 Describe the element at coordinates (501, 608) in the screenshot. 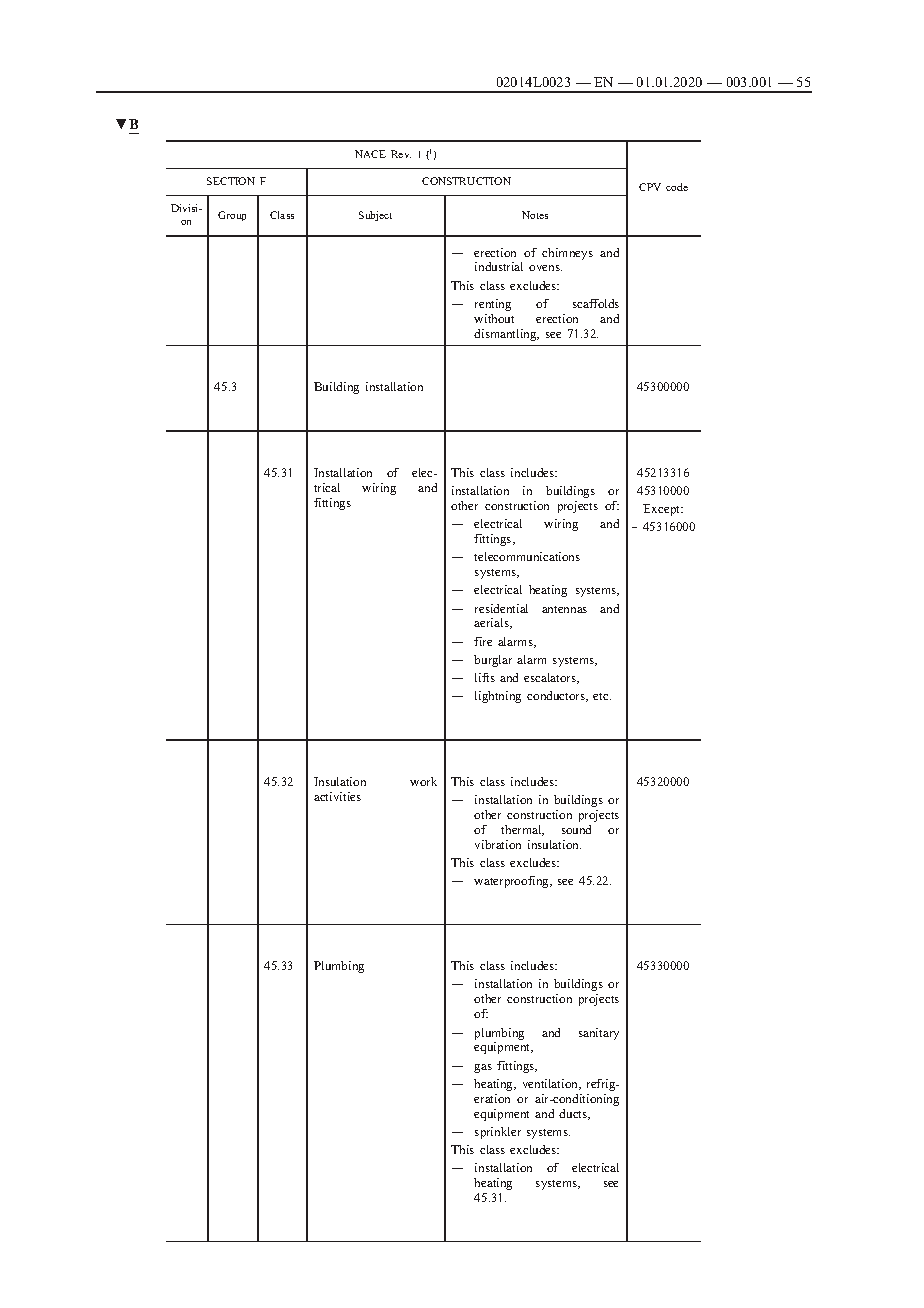

I see `residential` at that location.
